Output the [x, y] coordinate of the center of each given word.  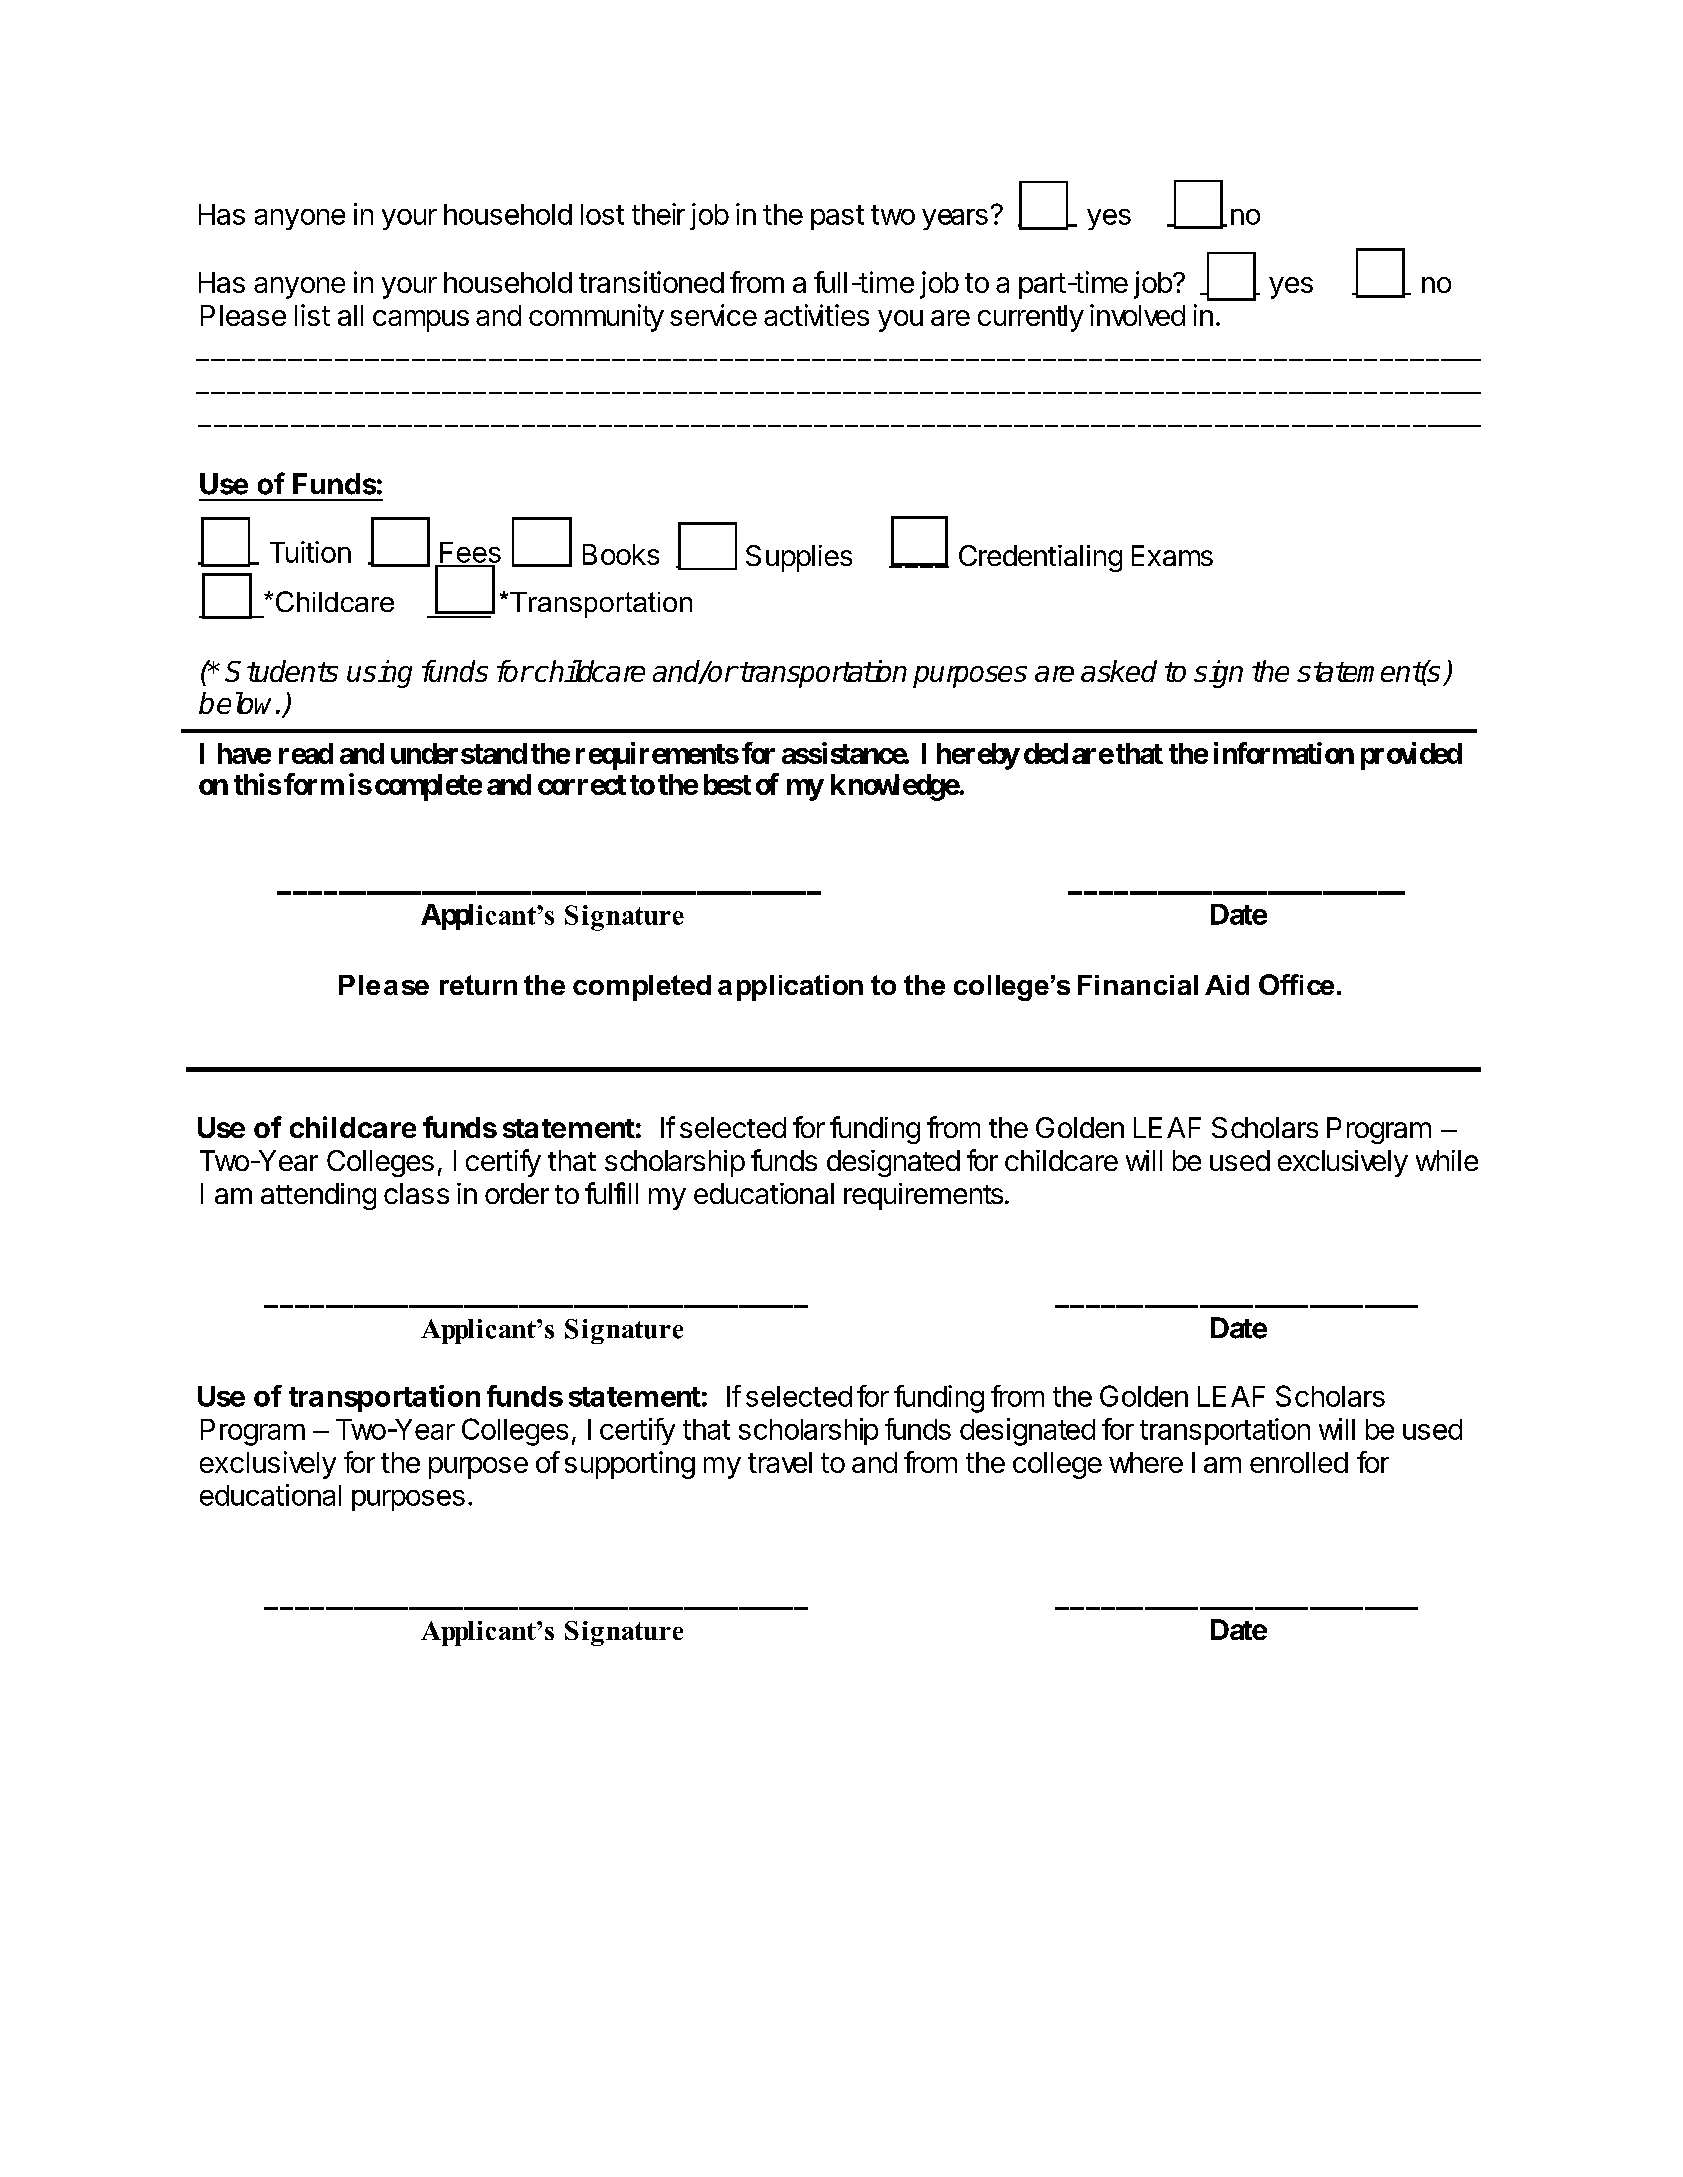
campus [421, 321]
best [727, 784]
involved [1137, 315]
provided [1411, 756]
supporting [630, 1465]
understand [459, 753]
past [837, 217]
